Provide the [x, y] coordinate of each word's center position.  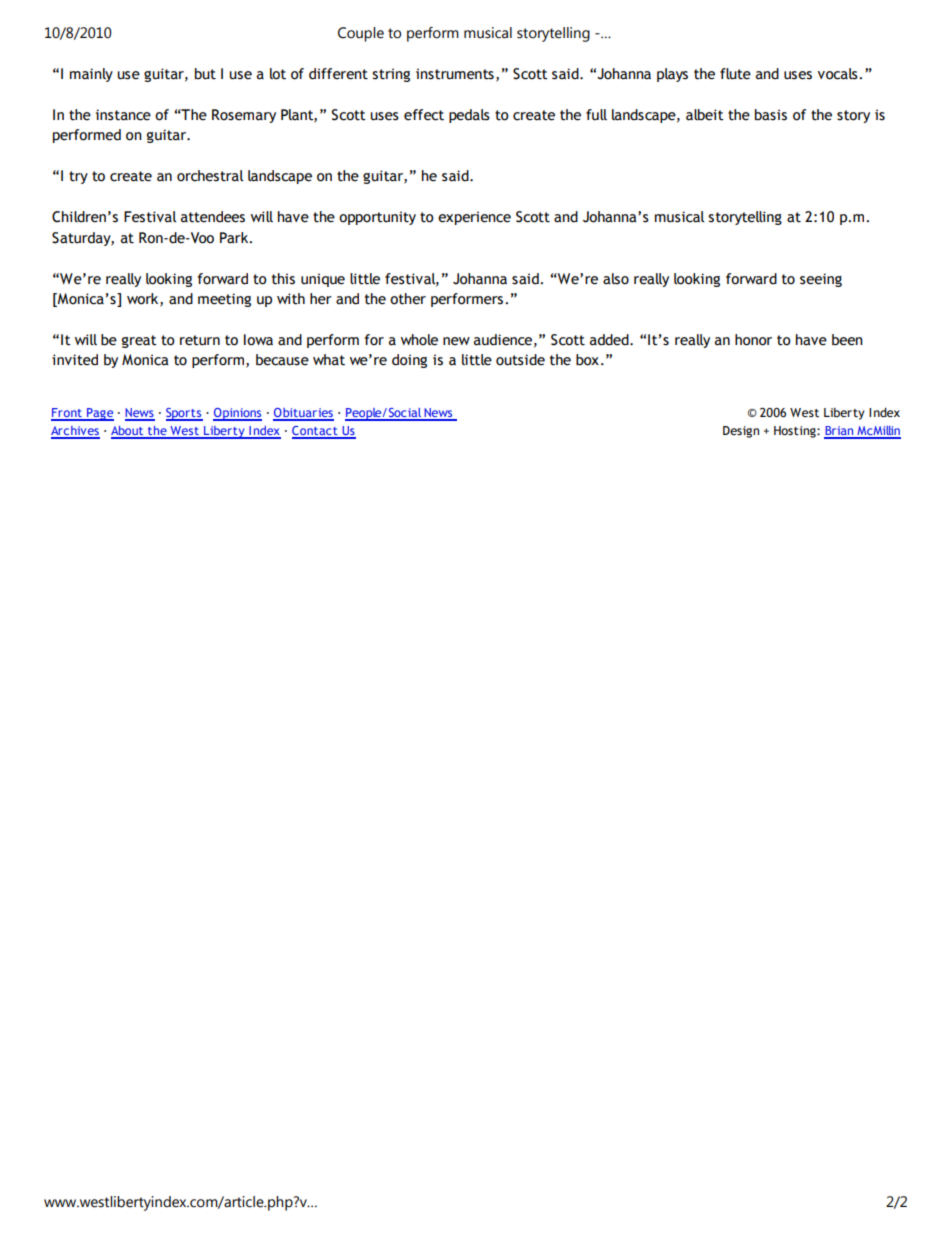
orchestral [210, 176]
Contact [316, 432]
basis [771, 115]
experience [474, 218]
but [205, 74]
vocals [839, 74]
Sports [184, 414]
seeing [821, 280]
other [408, 299]
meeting [224, 300]
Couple [361, 34]
